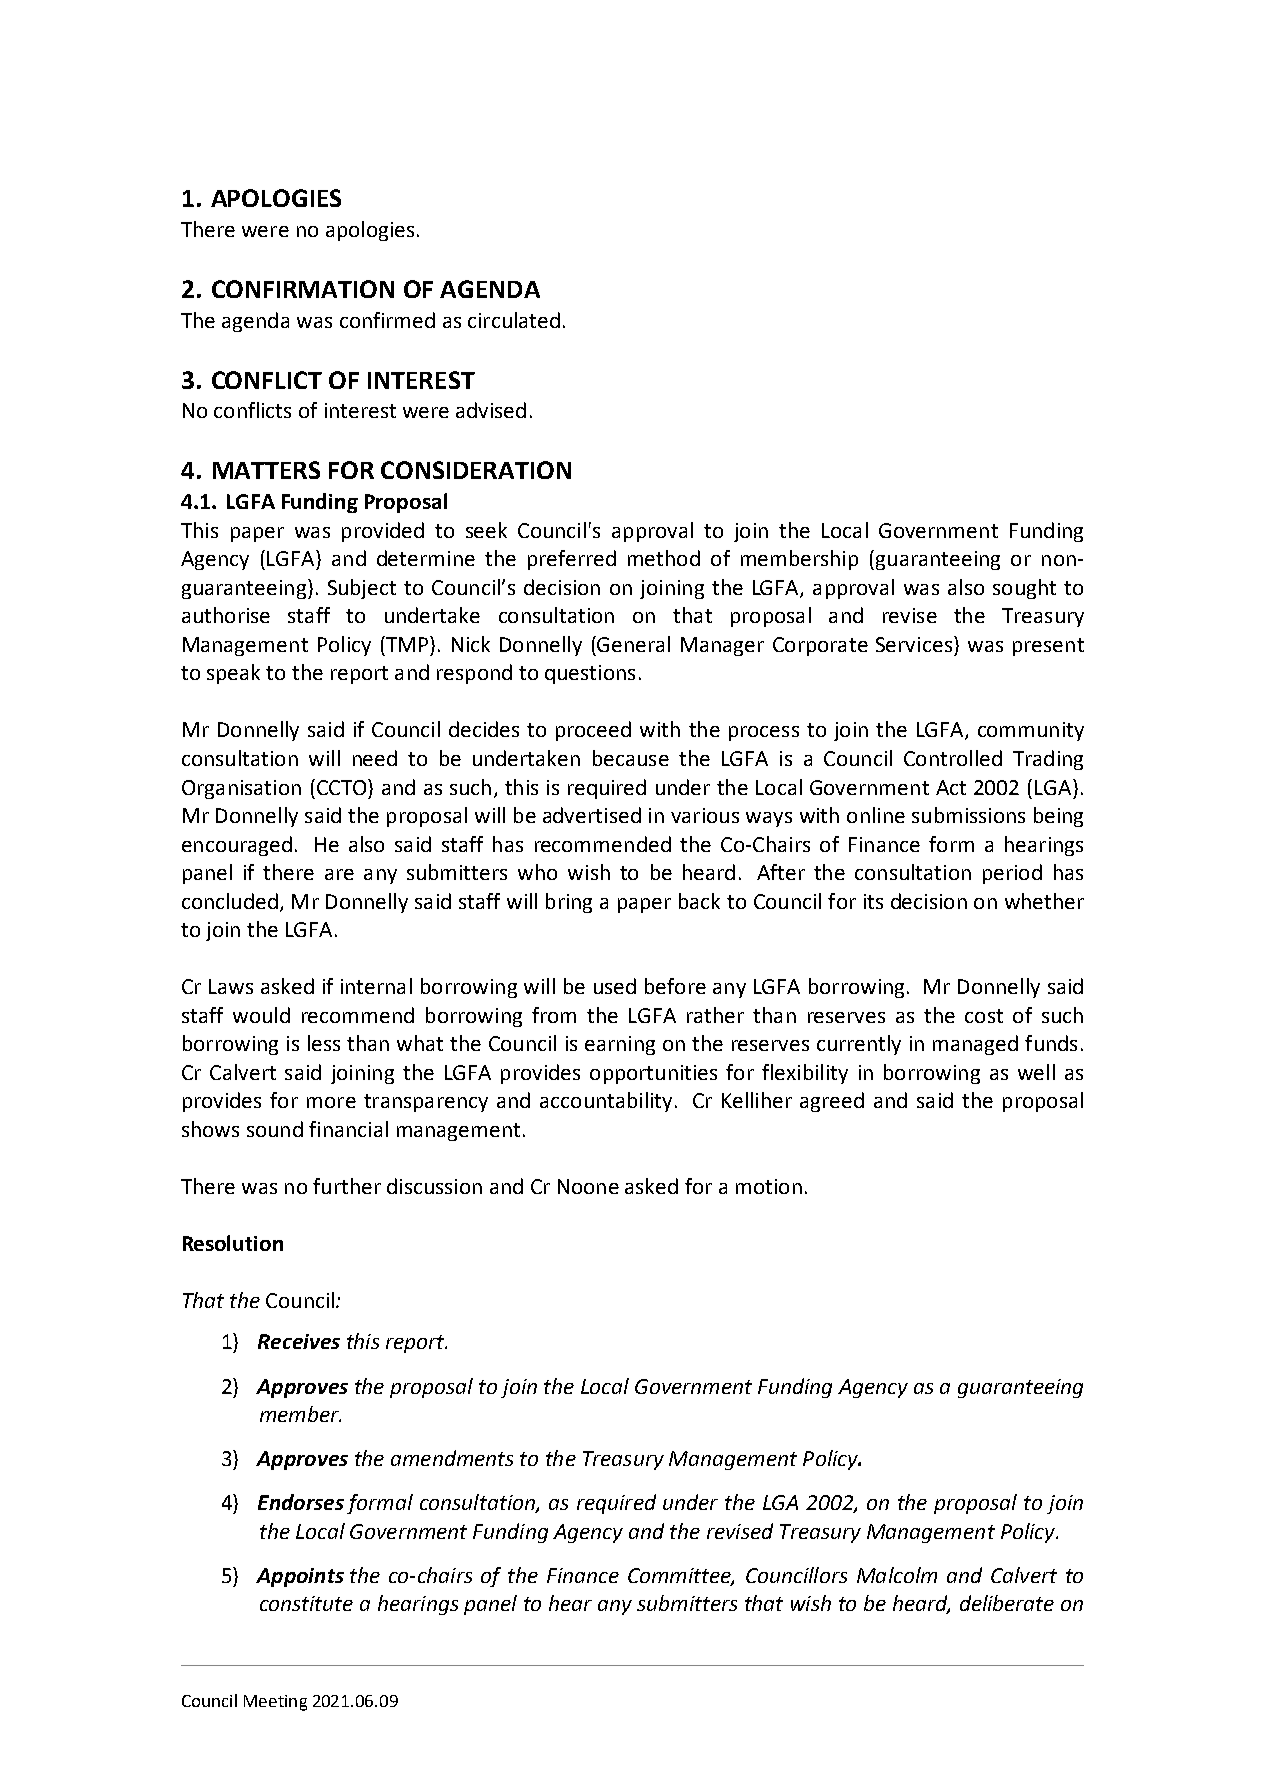 The image size is (1265, 1789). What do you see at coordinates (303, 289) in the image?
I see `CONFIRMATION` at bounding box center [303, 289].
